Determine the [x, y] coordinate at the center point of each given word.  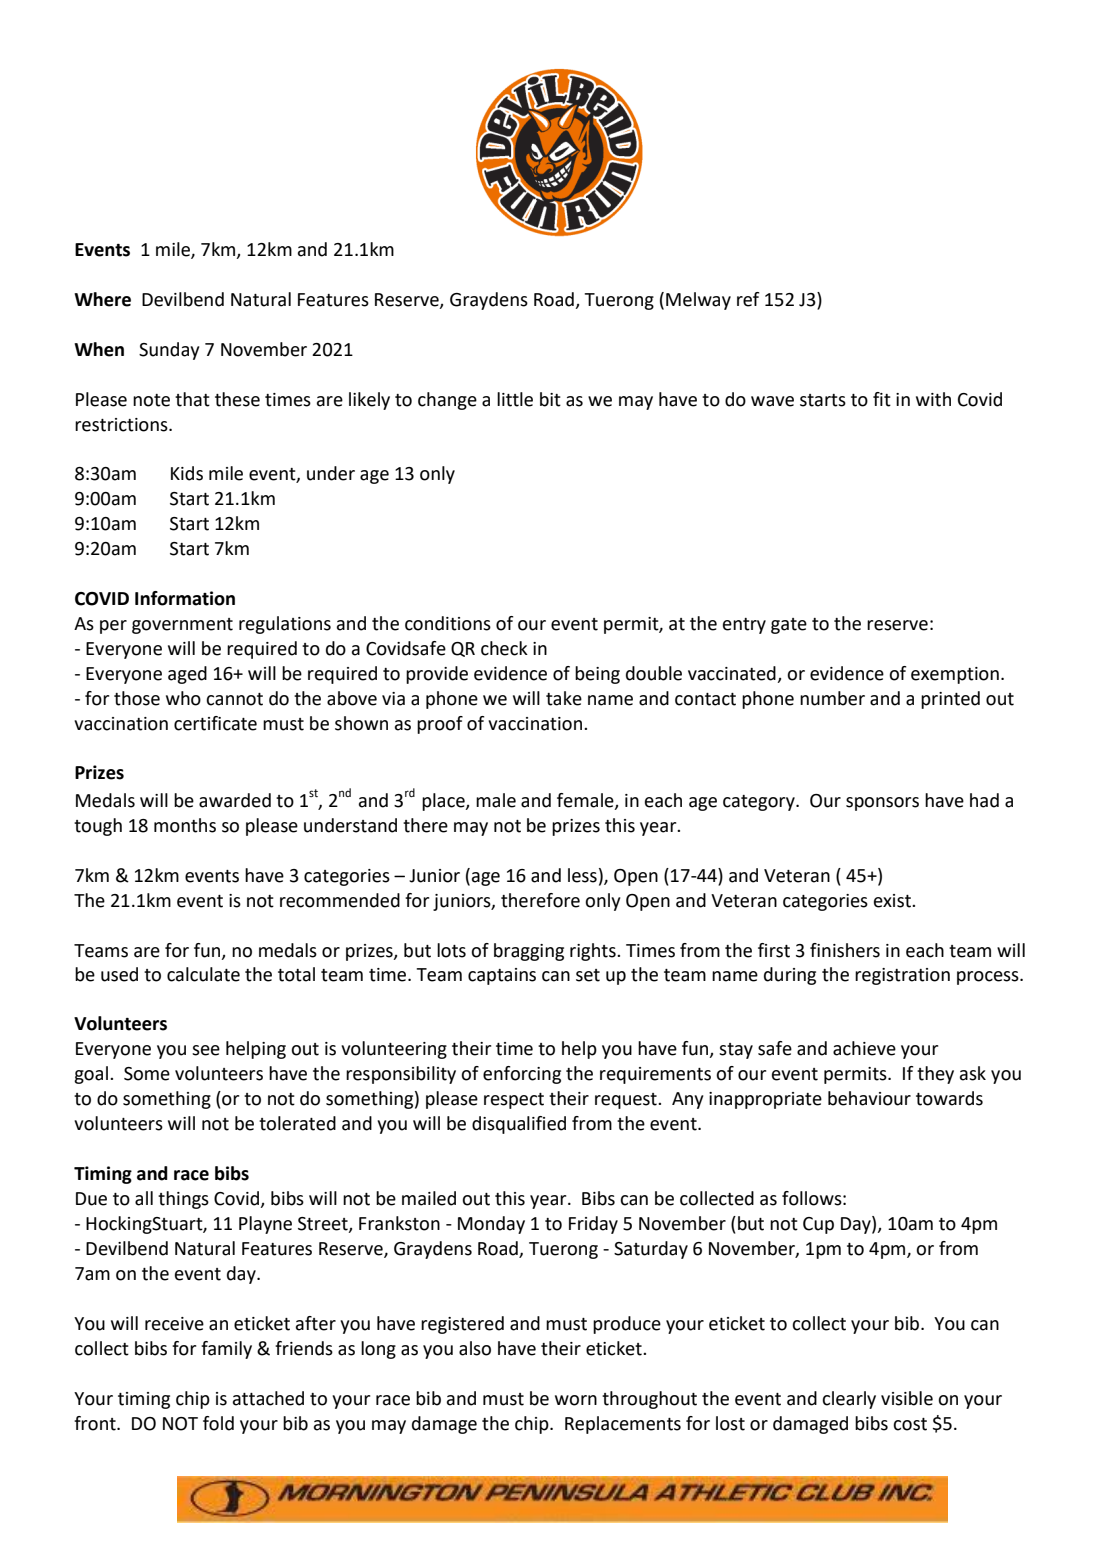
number [832, 698]
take [564, 698]
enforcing [522, 1075]
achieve [864, 1048]
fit [882, 399]
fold [218, 1423]
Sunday [169, 351]
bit [550, 399]
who [183, 698]
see [206, 1050]
